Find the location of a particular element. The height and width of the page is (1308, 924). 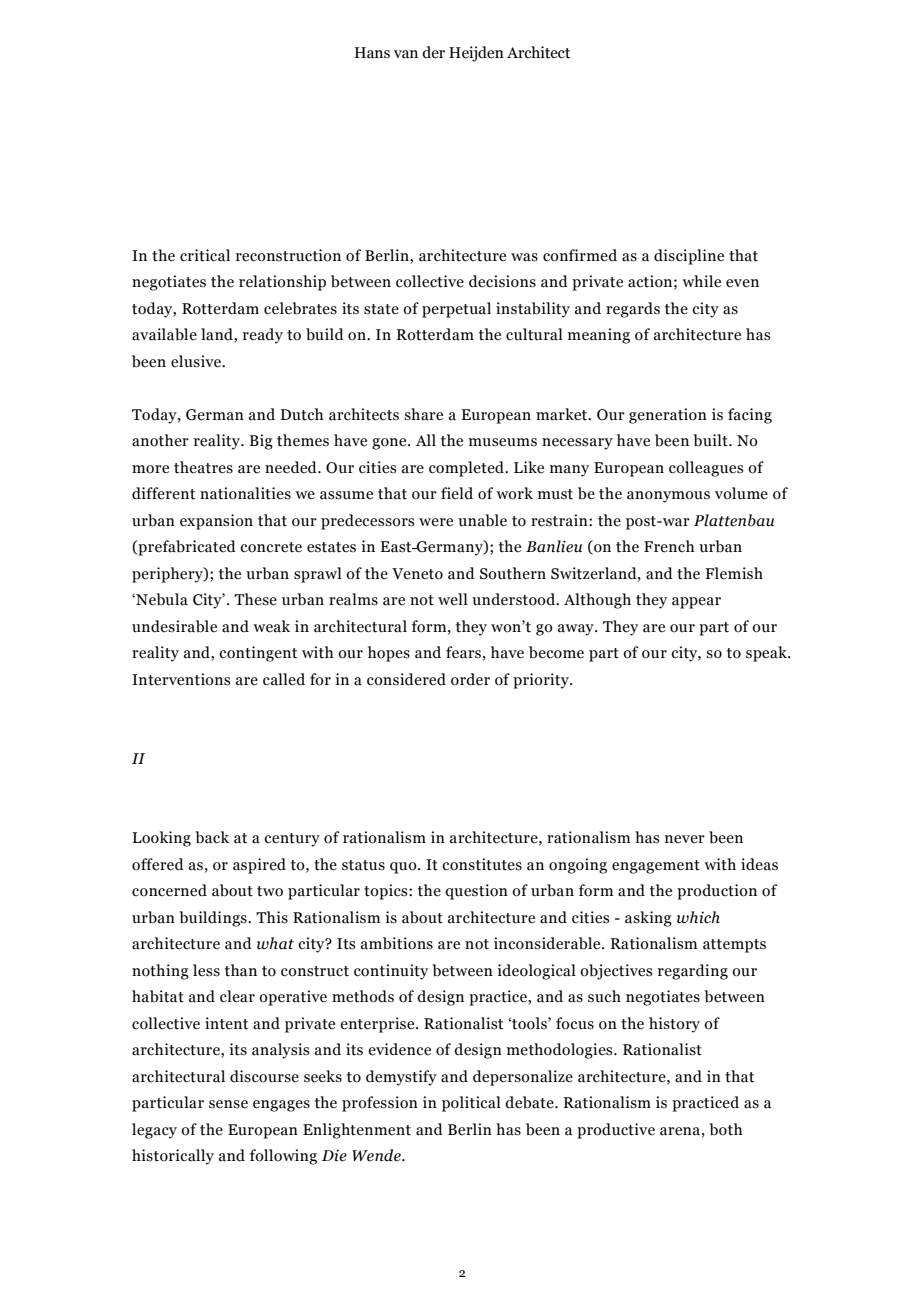

back is located at coordinates (212, 837).
